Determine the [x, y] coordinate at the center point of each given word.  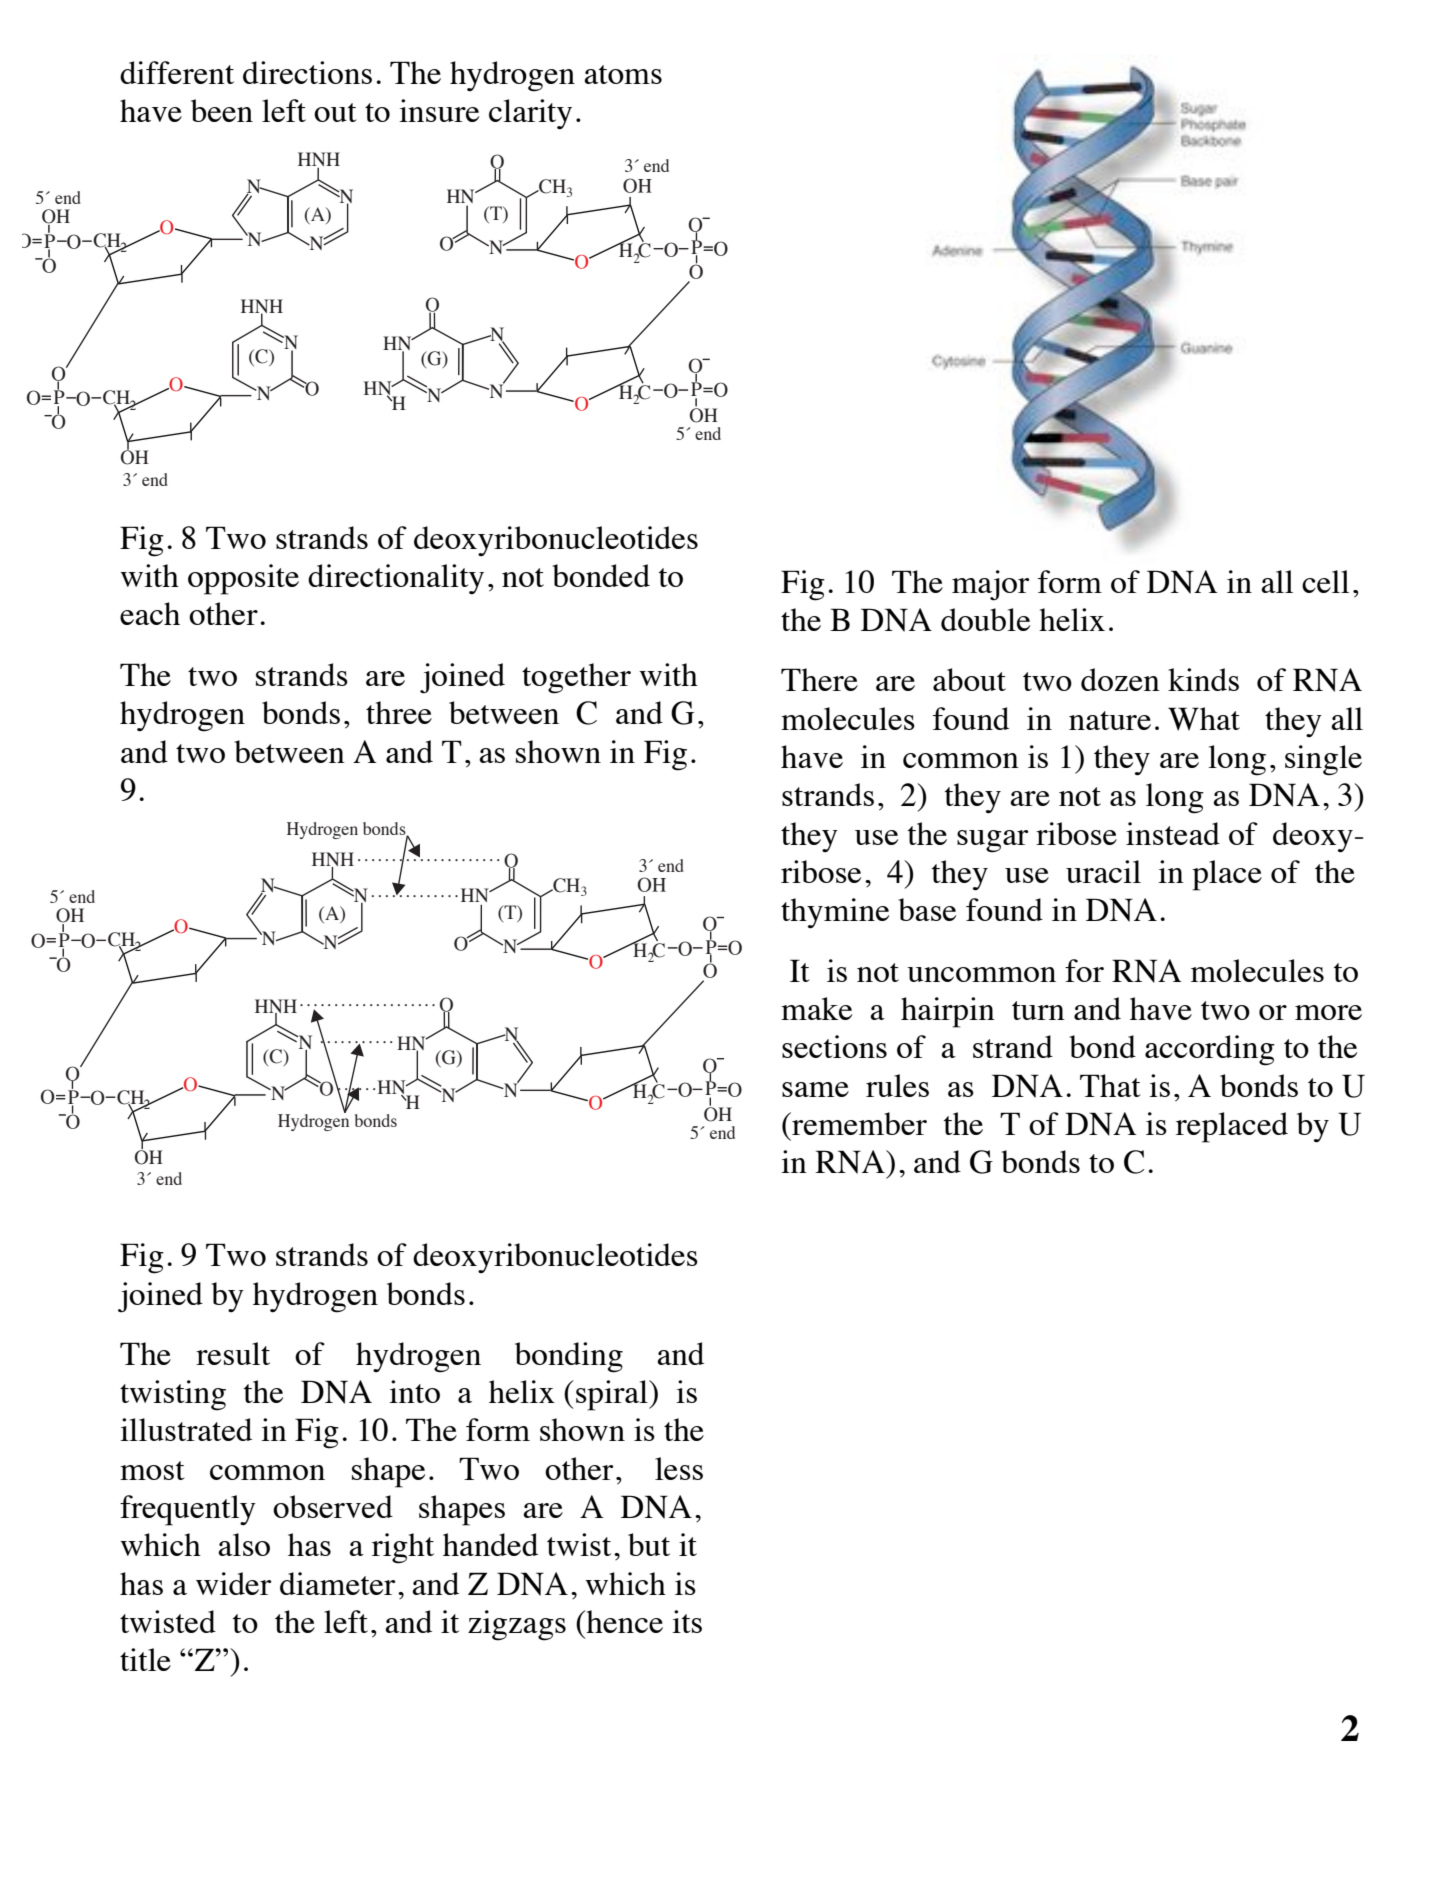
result [233, 1353]
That [1110, 1085]
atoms [623, 74]
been [222, 110]
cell [1325, 581]
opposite [243, 579]
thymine [835, 913]
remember [858, 1123]
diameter [338, 1583]
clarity [530, 114]
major [991, 585]
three [399, 712]
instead [1173, 833]
